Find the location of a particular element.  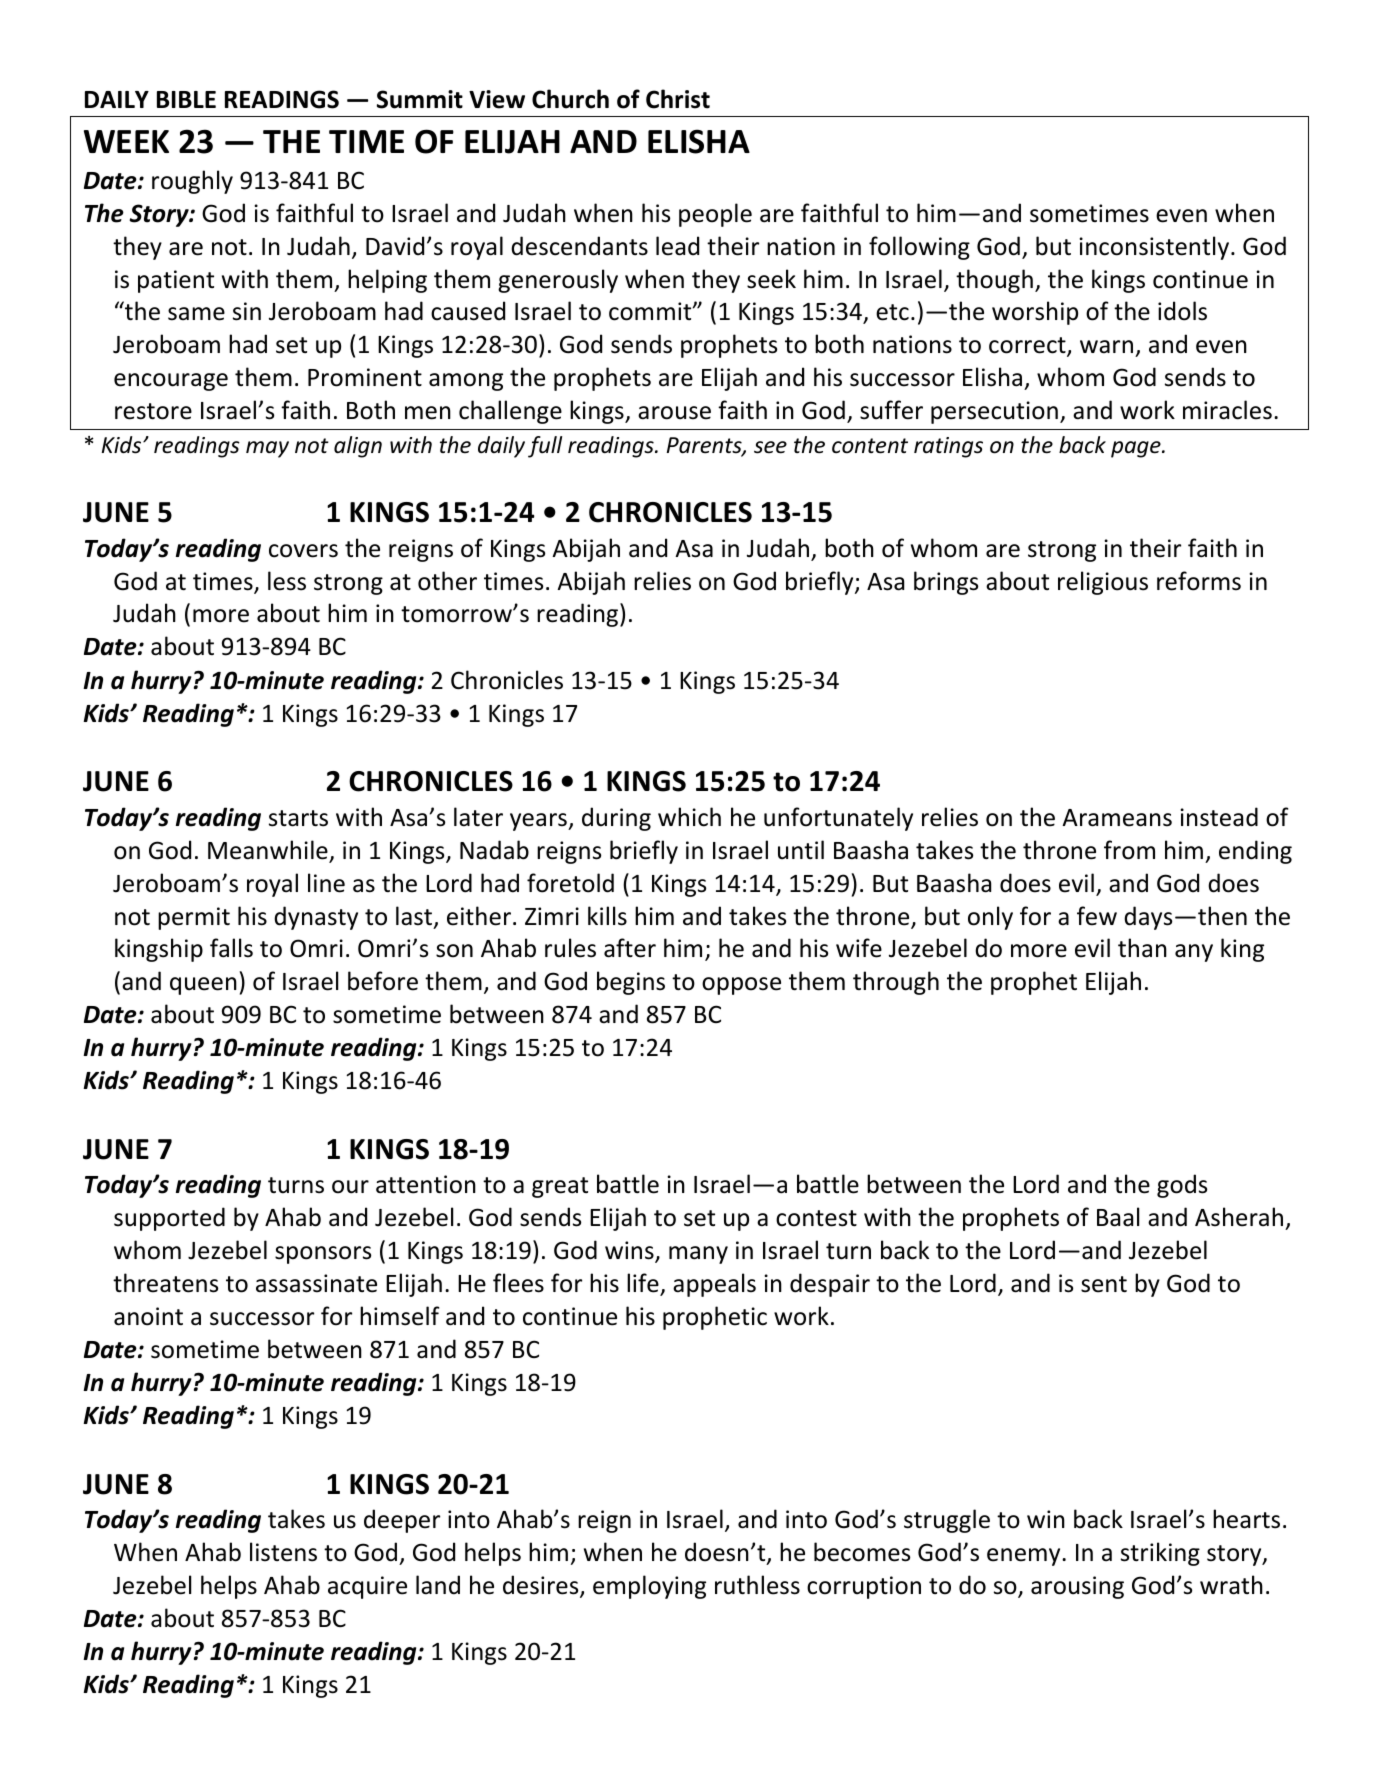

may is located at coordinates (267, 449).
